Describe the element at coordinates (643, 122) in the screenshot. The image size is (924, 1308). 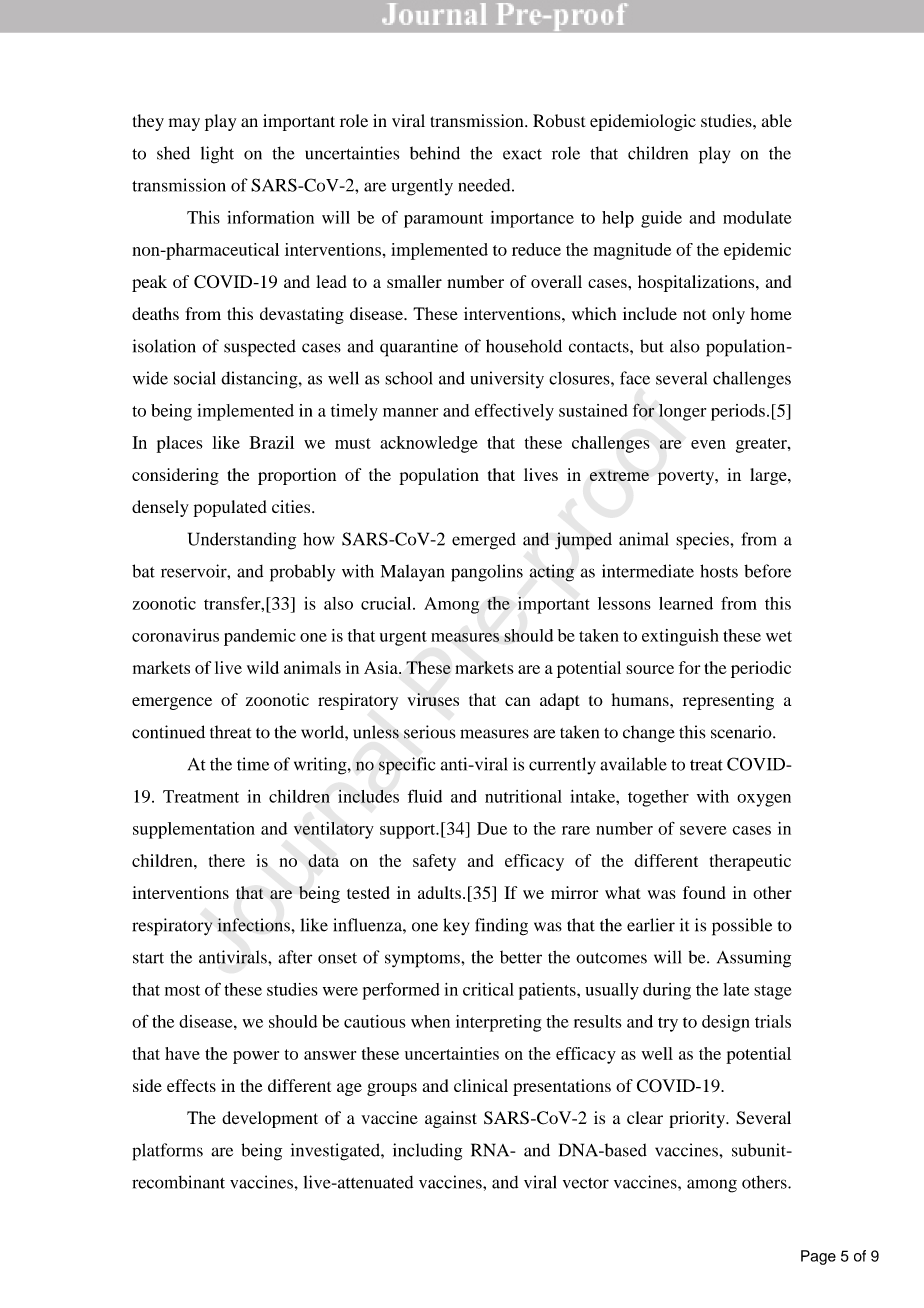
I see `epidemiologic` at that location.
